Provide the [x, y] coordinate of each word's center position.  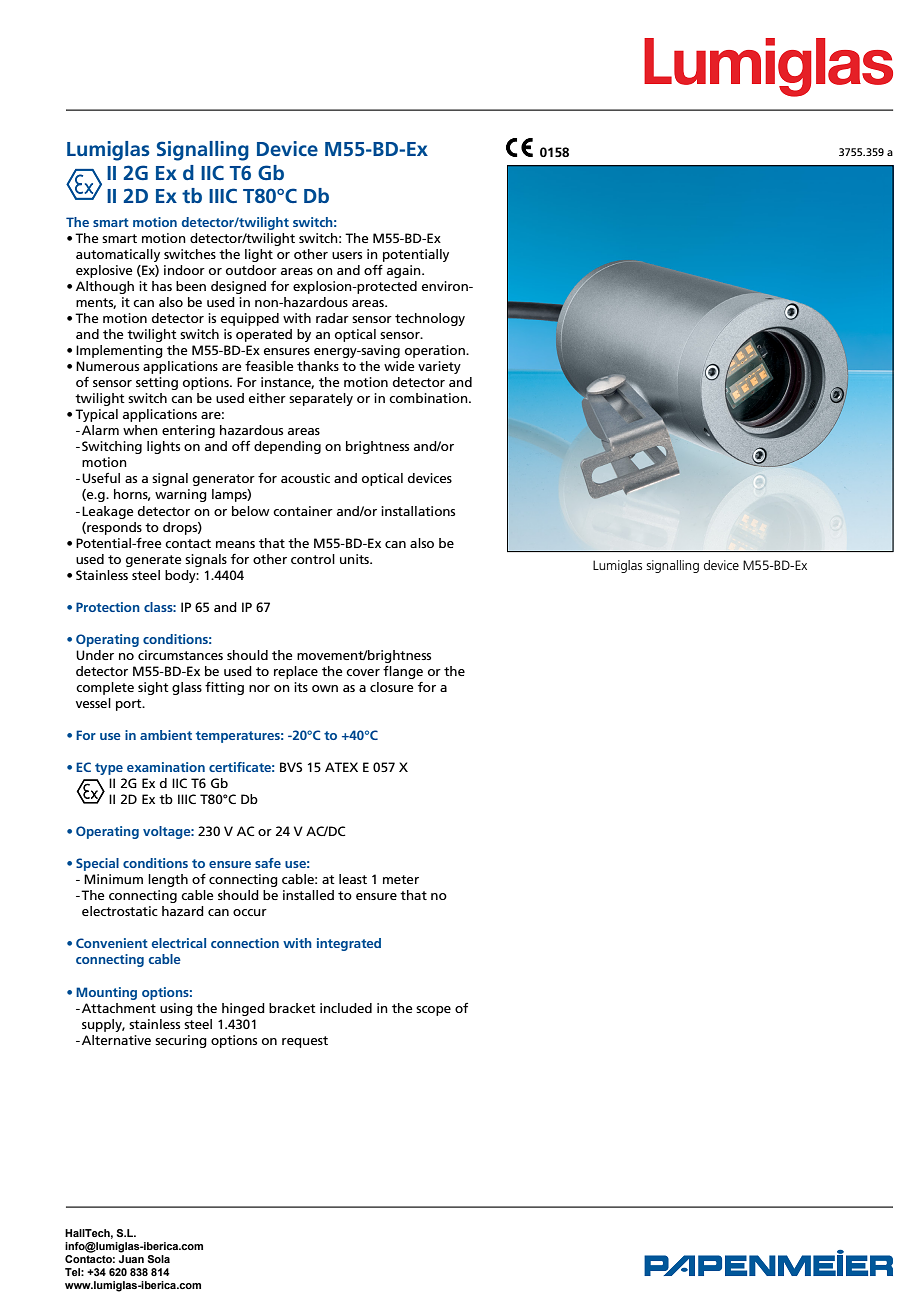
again [405, 271]
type [109, 769]
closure [391, 687]
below [251, 511]
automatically [118, 255]
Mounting [106, 993]
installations [418, 511]
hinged [243, 1009]
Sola [159, 1259]
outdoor [251, 270]
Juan [131, 1257]
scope [433, 1011]
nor [259, 688]
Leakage [107, 512]
